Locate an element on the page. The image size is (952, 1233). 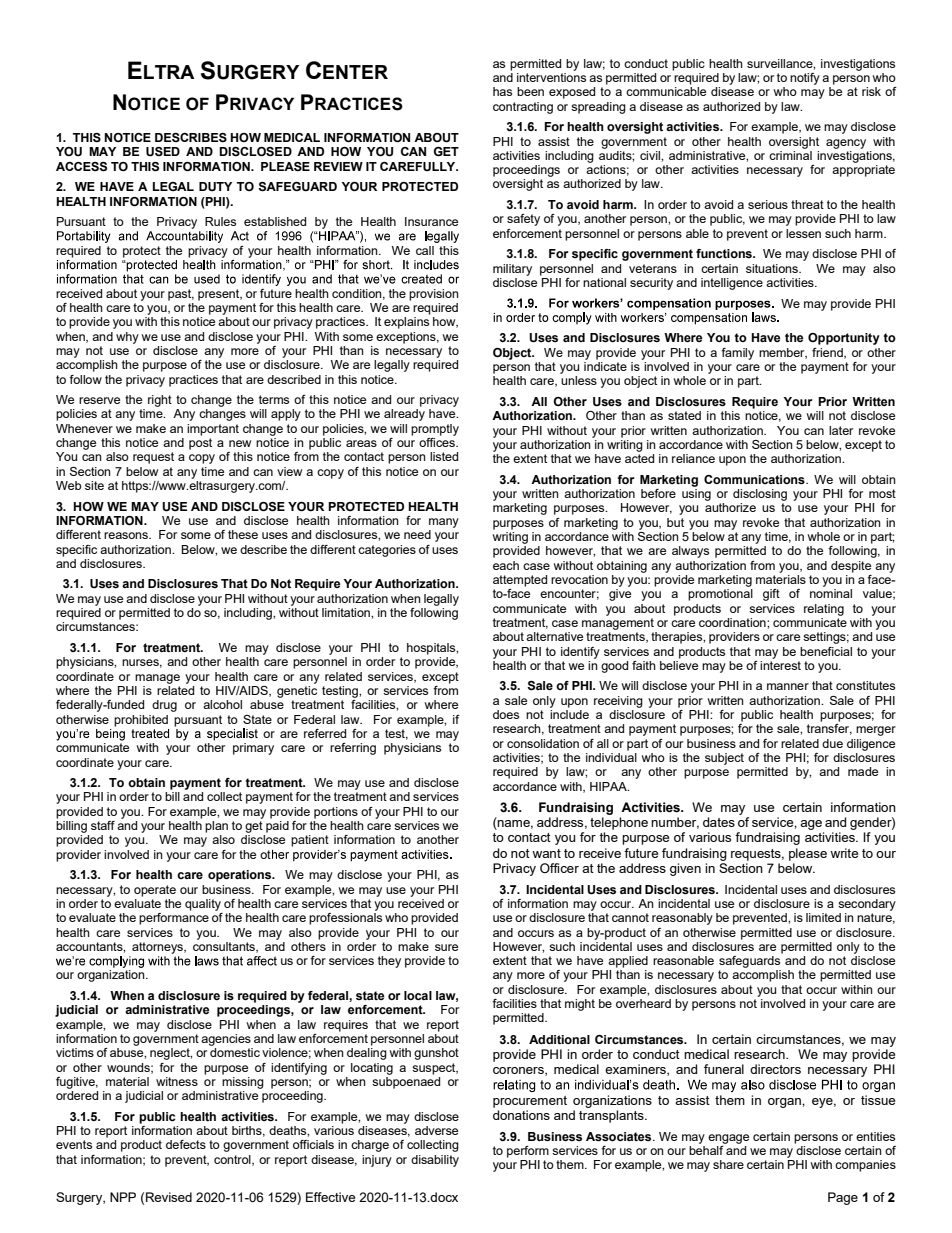
Communications is located at coordinates (755, 479).
